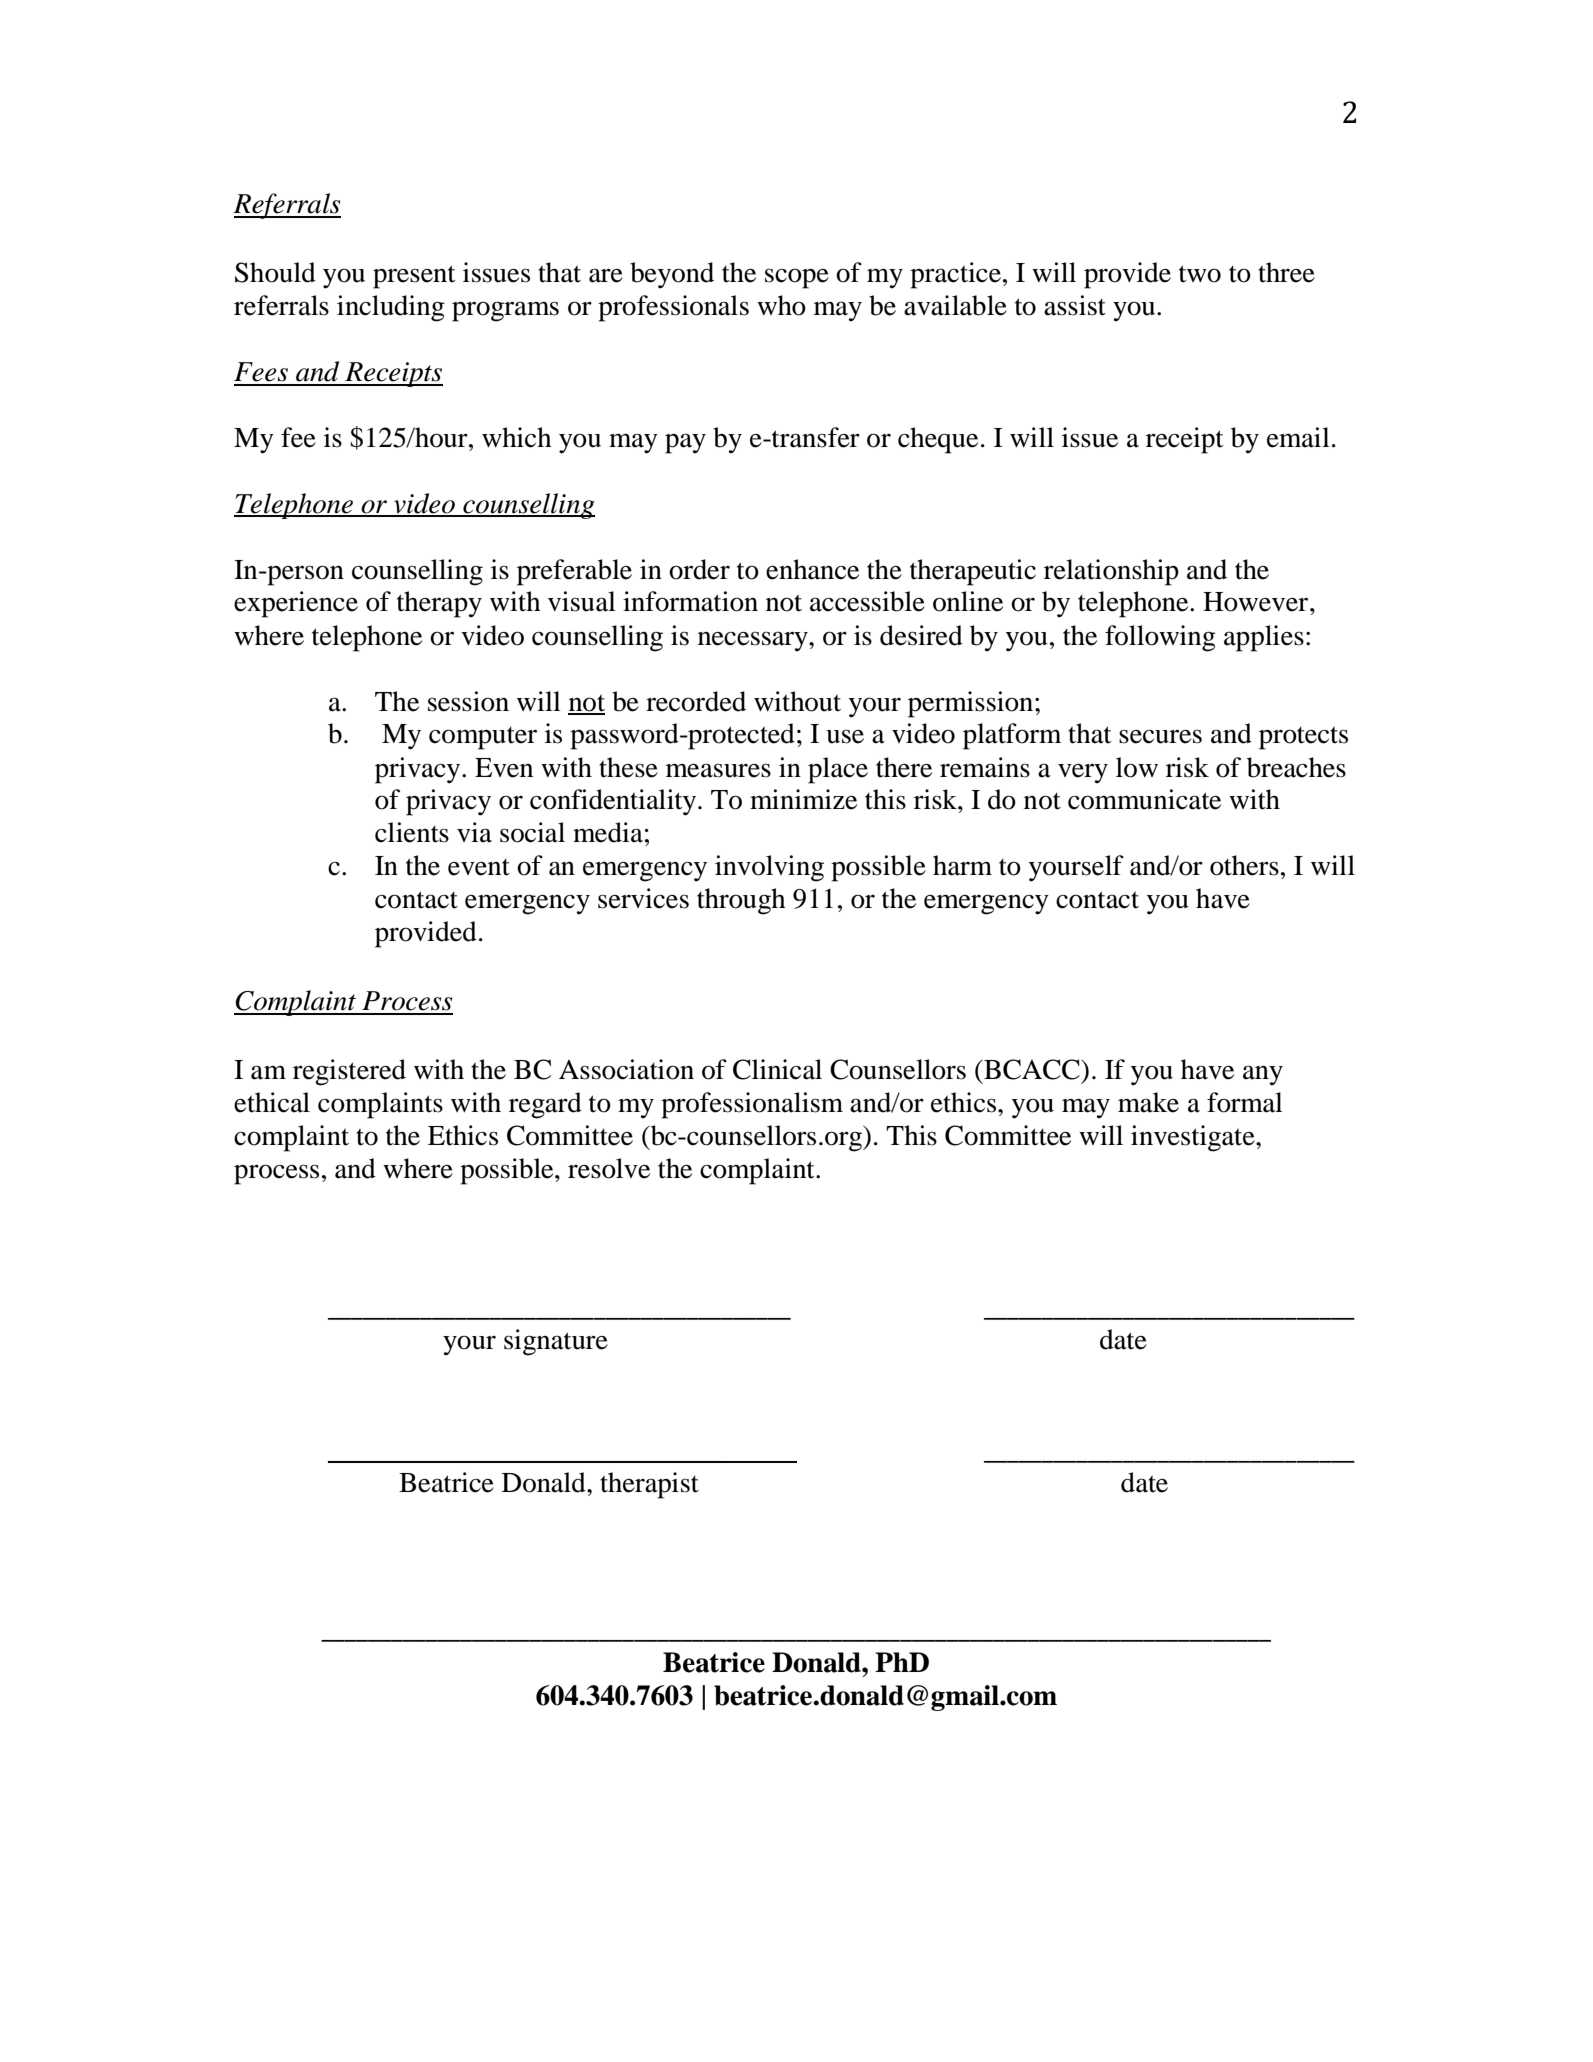  I want to click on signature, so click(556, 1342).
